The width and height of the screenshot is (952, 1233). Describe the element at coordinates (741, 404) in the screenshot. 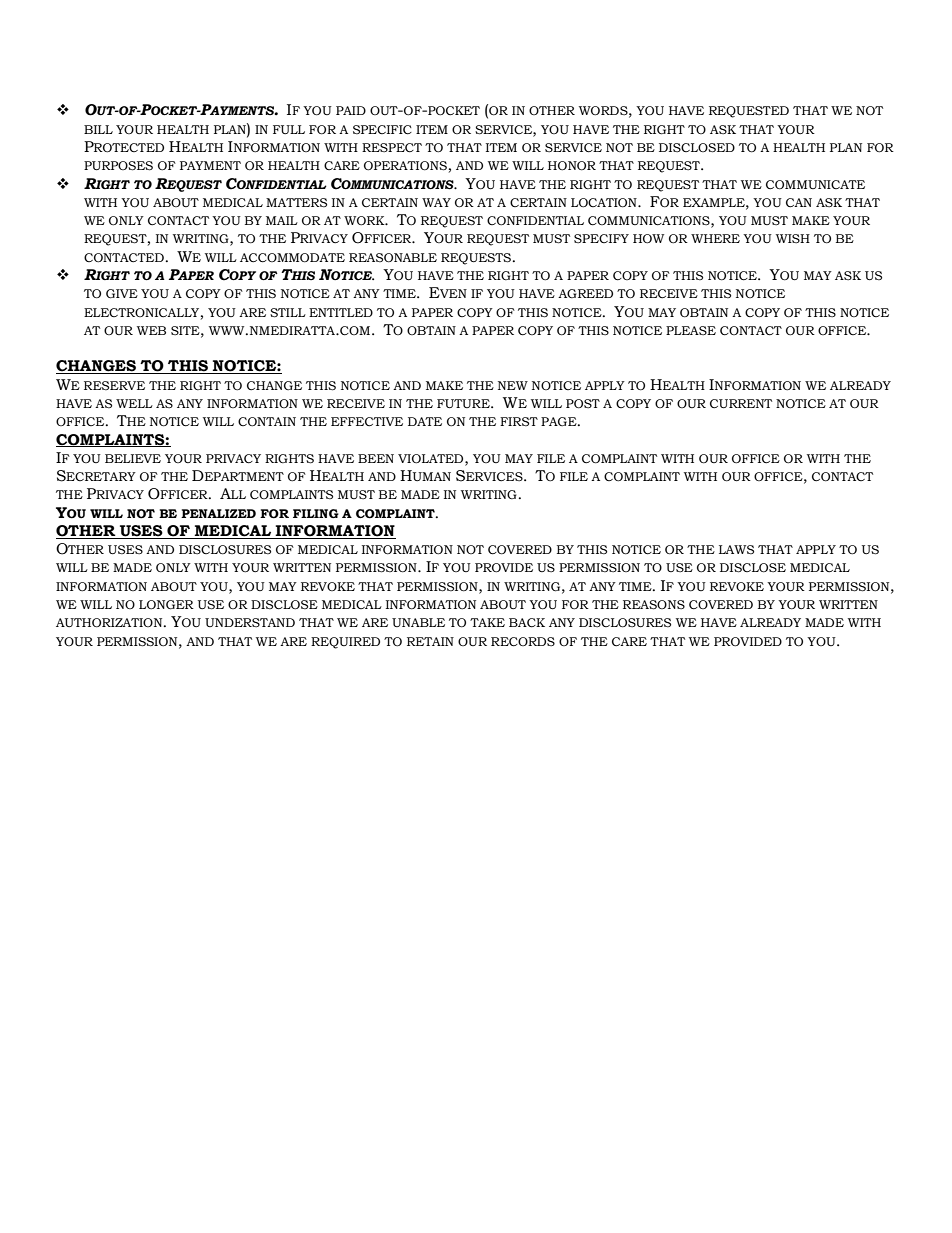

I see `CURRENT` at that location.
